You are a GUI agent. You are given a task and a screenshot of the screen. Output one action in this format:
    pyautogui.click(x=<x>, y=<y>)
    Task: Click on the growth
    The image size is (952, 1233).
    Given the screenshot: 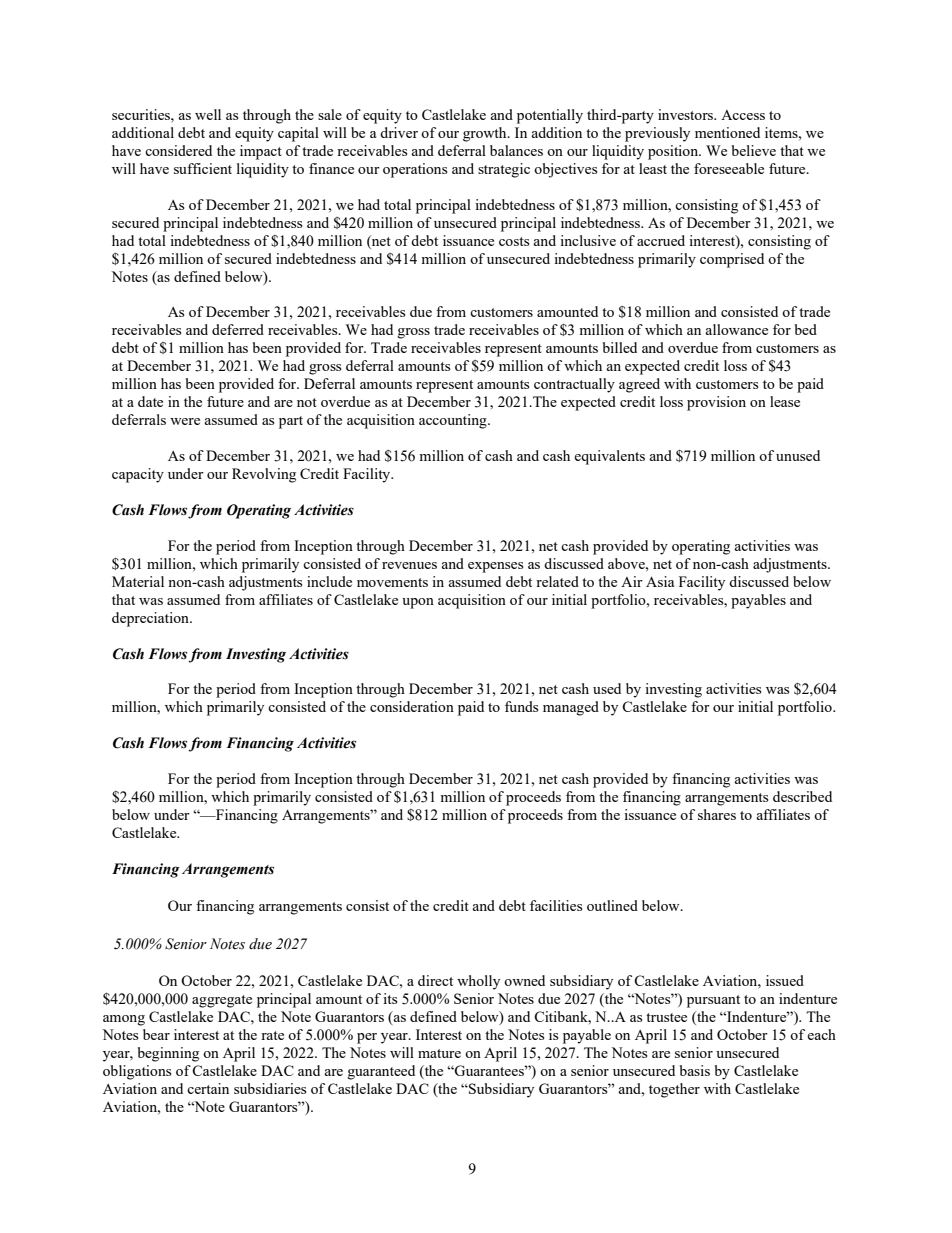 What is the action you would take?
    pyautogui.click(x=486, y=134)
